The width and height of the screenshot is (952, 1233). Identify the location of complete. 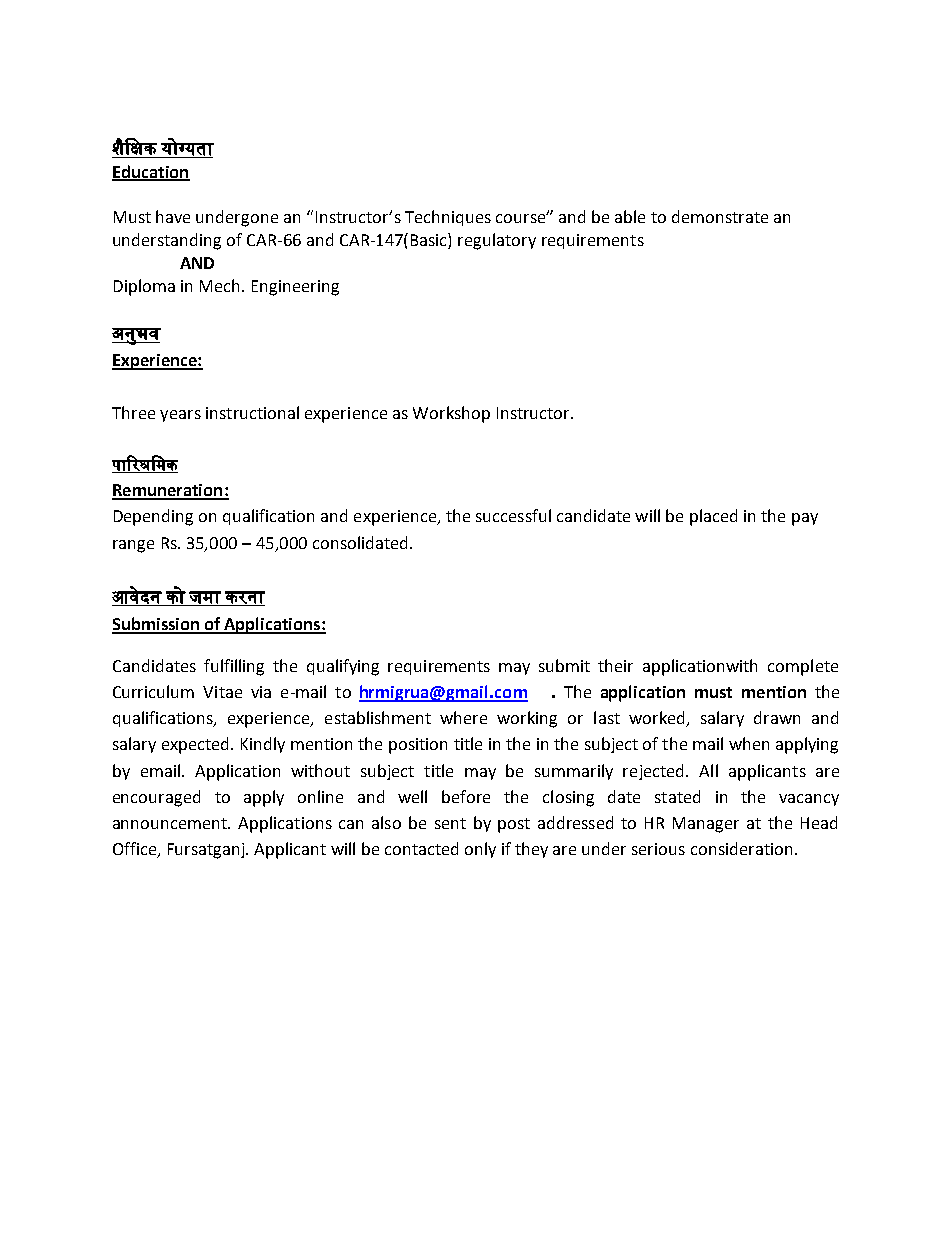
(803, 667).
